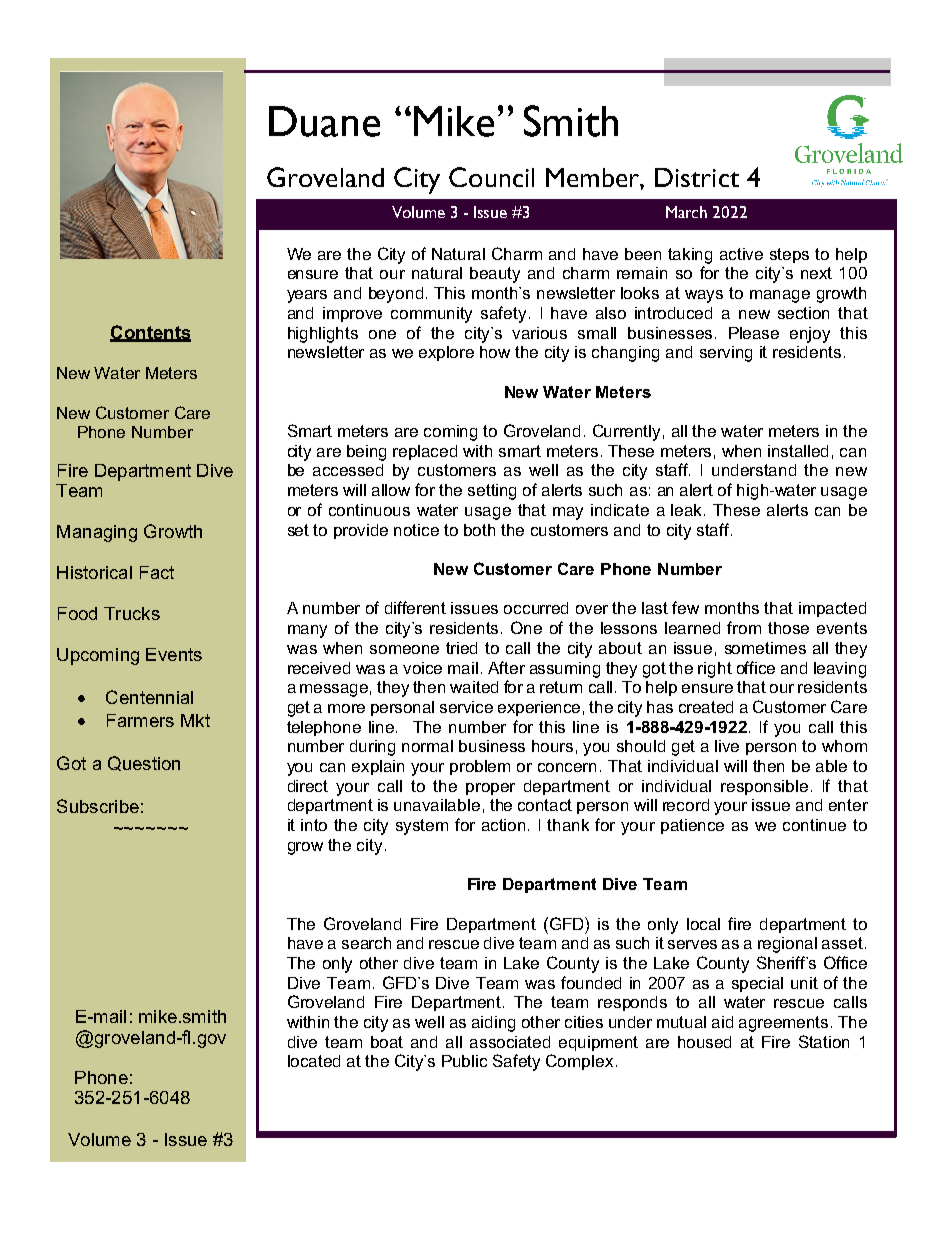 The height and width of the screenshot is (1233, 952). Describe the element at coordinates (744, 627) in the screenshot. I see `from` at that location.
